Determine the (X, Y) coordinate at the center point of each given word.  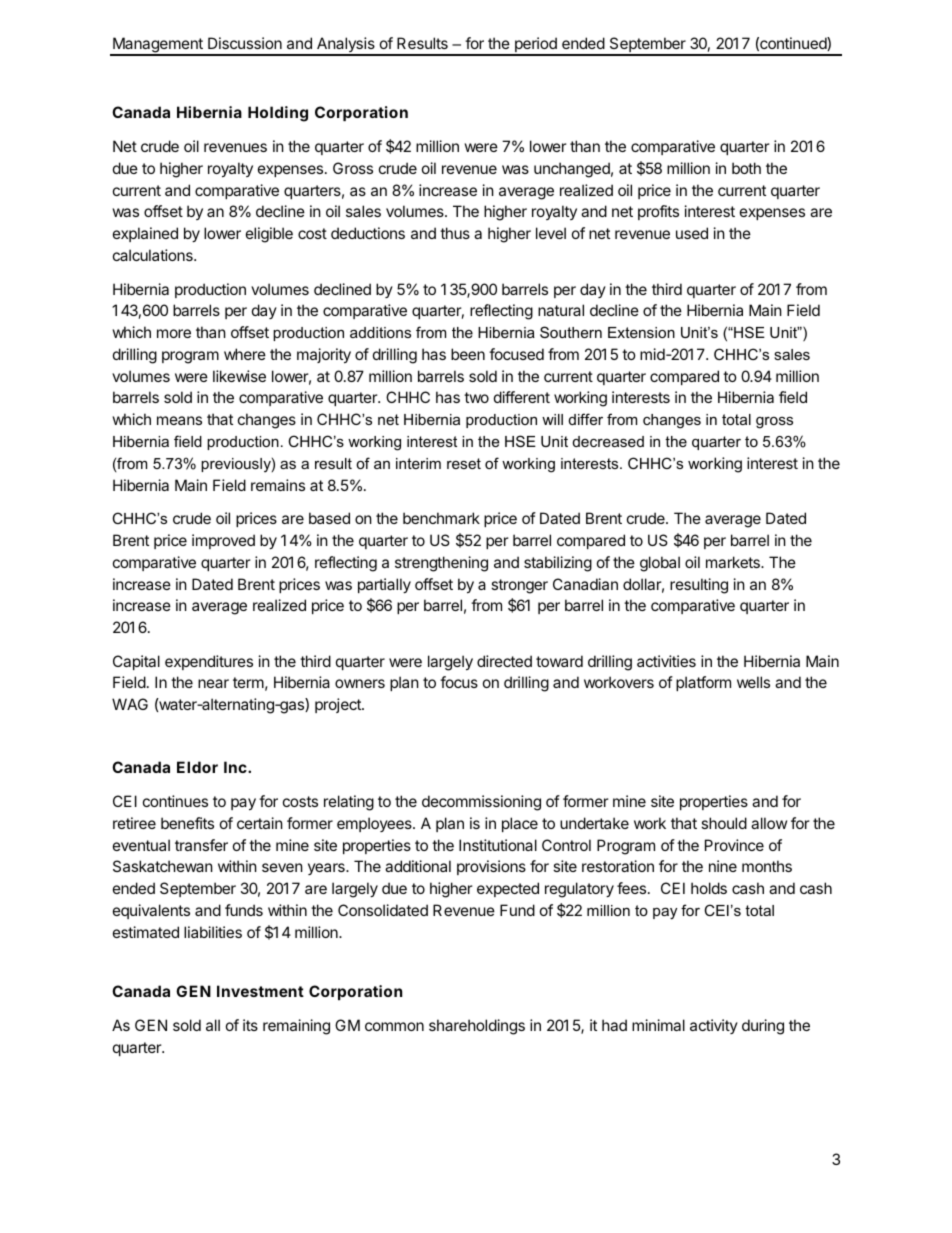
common (394, 1026)
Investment (260, 991)
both (746, 168)
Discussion (245, 43)
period (536, 46)
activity (714, 1026)
